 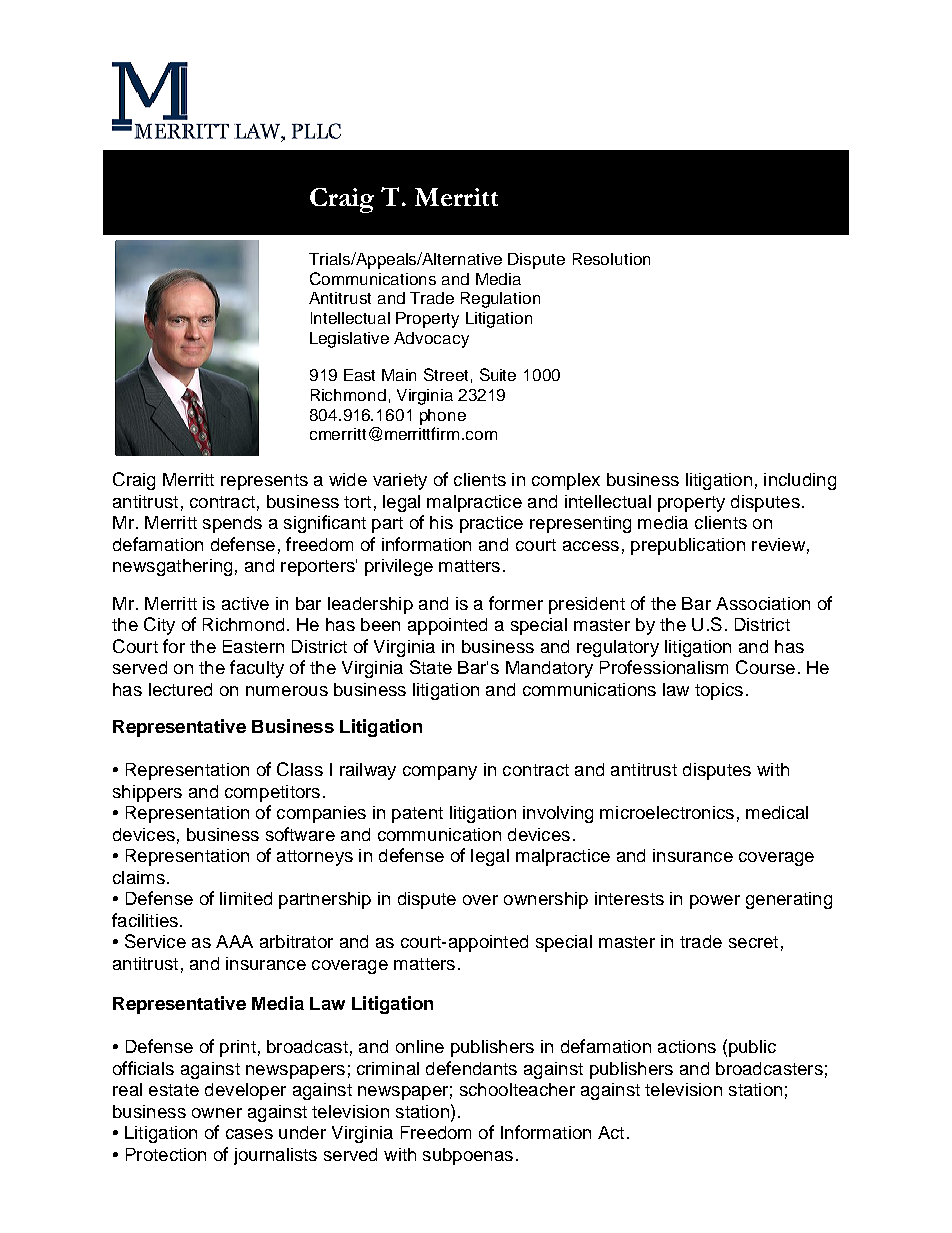 What do you see at coordinates (800, 481) in the screenshot?
I see `including` at bounding box center [800, 481].
